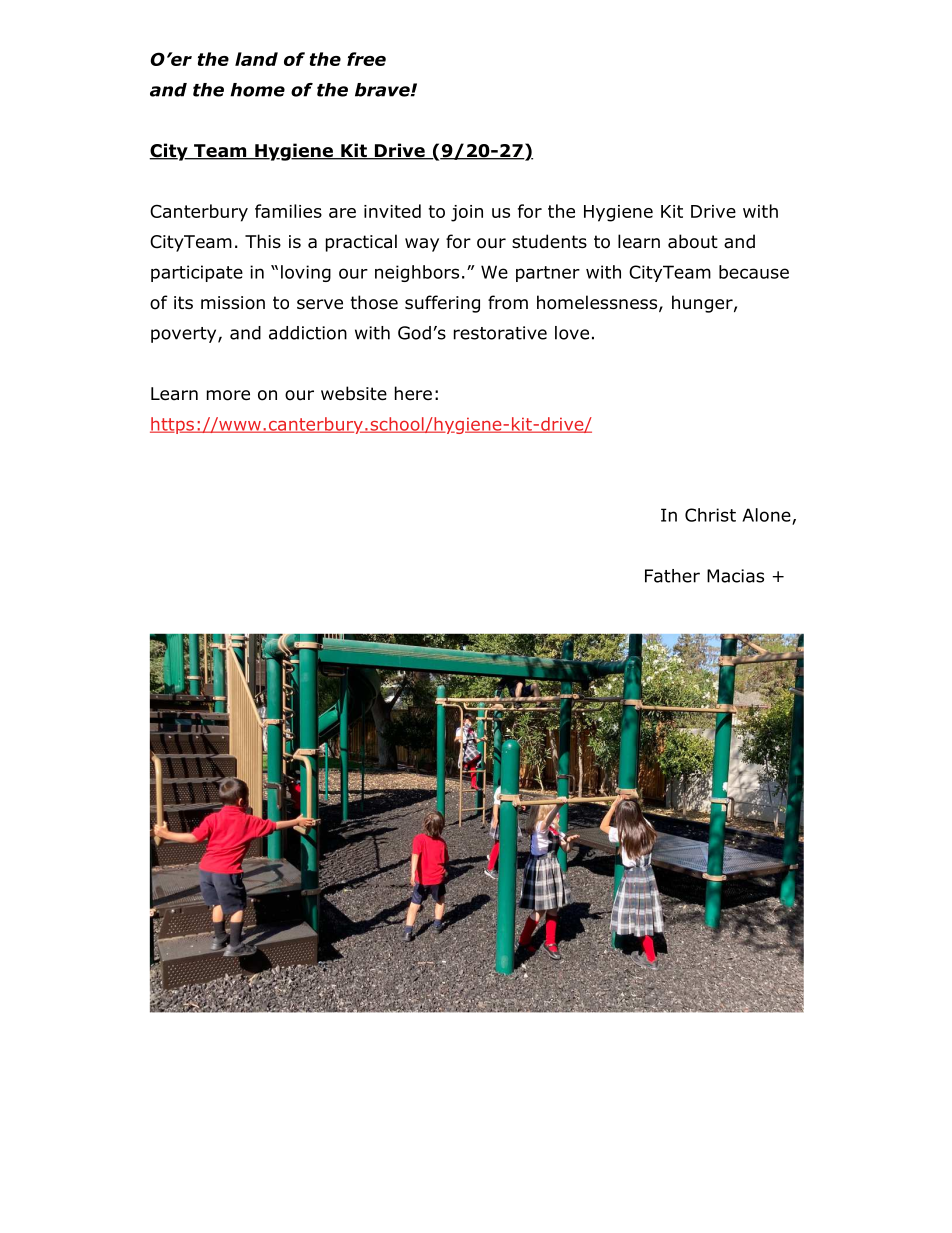  What do you see at coordinates (228, 395) in the image?
I see `more` at bounding box center [228, 395].
